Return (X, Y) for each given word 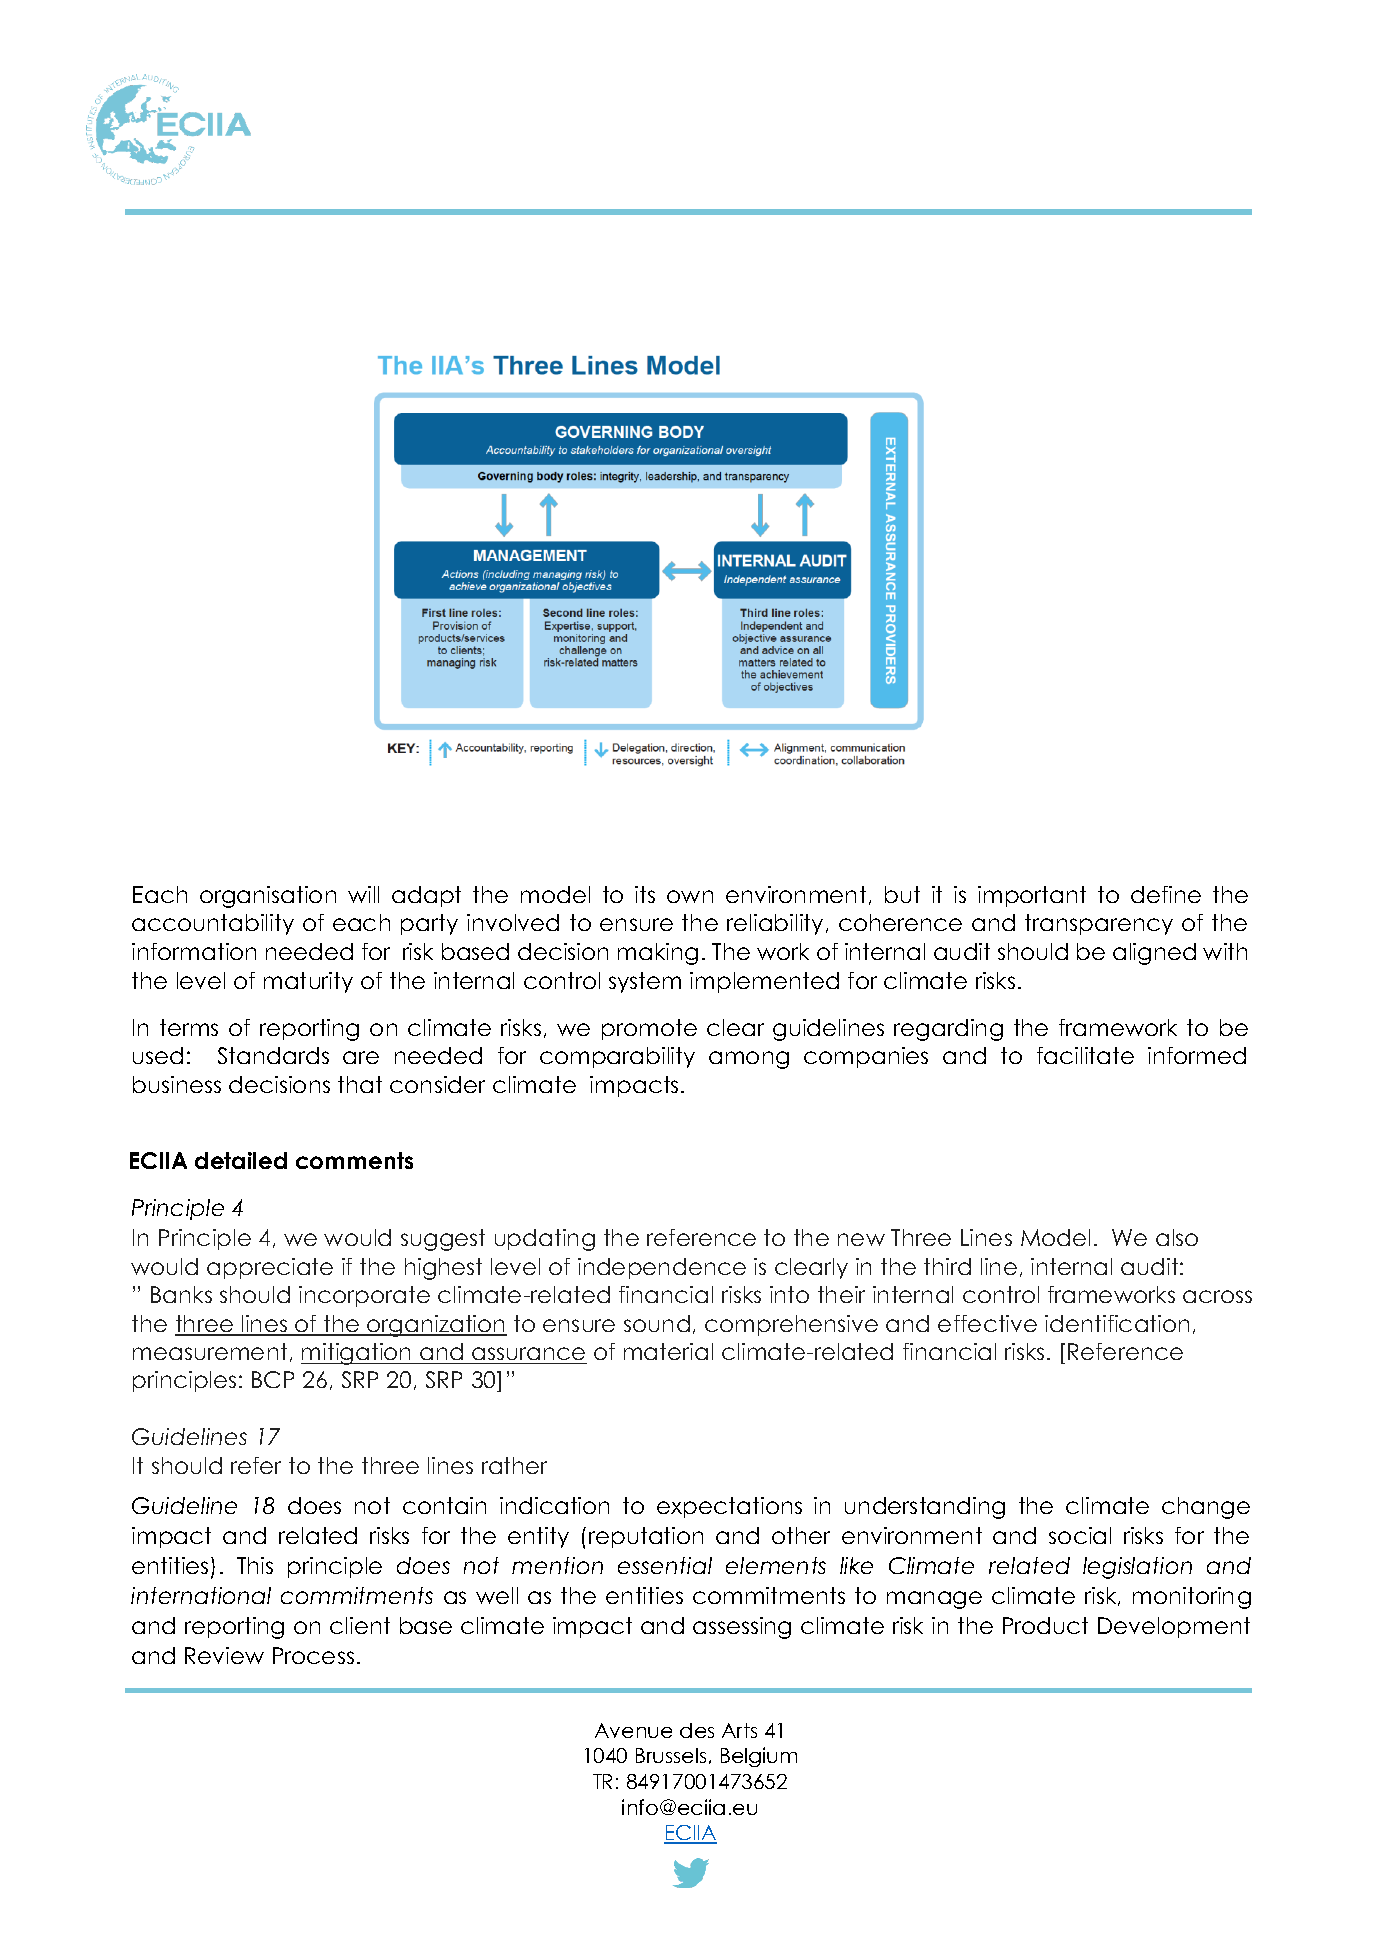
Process (313, 1655)
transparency (1099, 924)
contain (444, 1505)
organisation (268, 897)
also (1177, 1237)
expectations (729, 1507)
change (1206, 1508)
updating (545, 1240)
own (690, 896)
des (697, 1730)
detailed (241, 1160)
